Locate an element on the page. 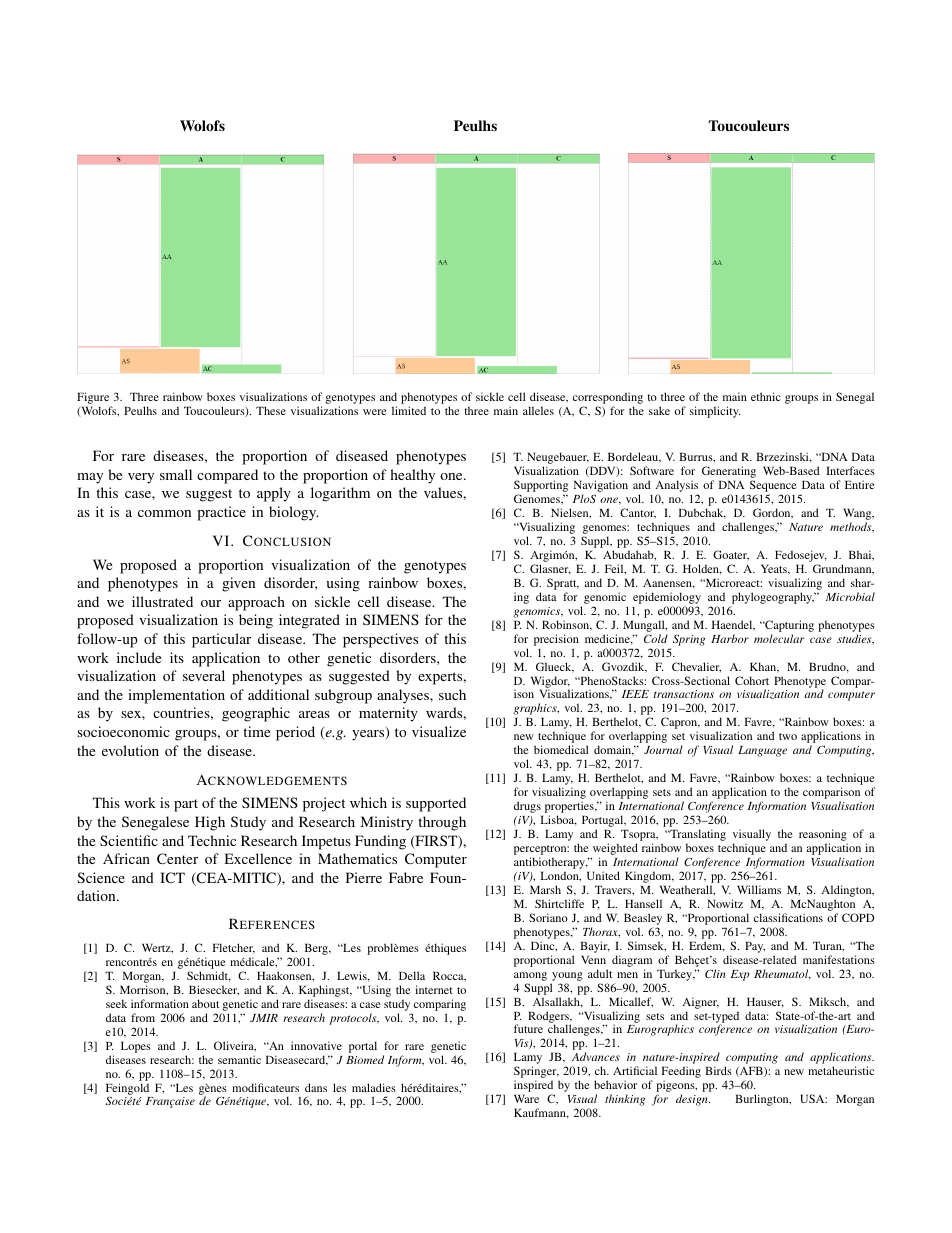 This image has width=952, height=1233. Feingold is located at coordinates (127, 1090).
